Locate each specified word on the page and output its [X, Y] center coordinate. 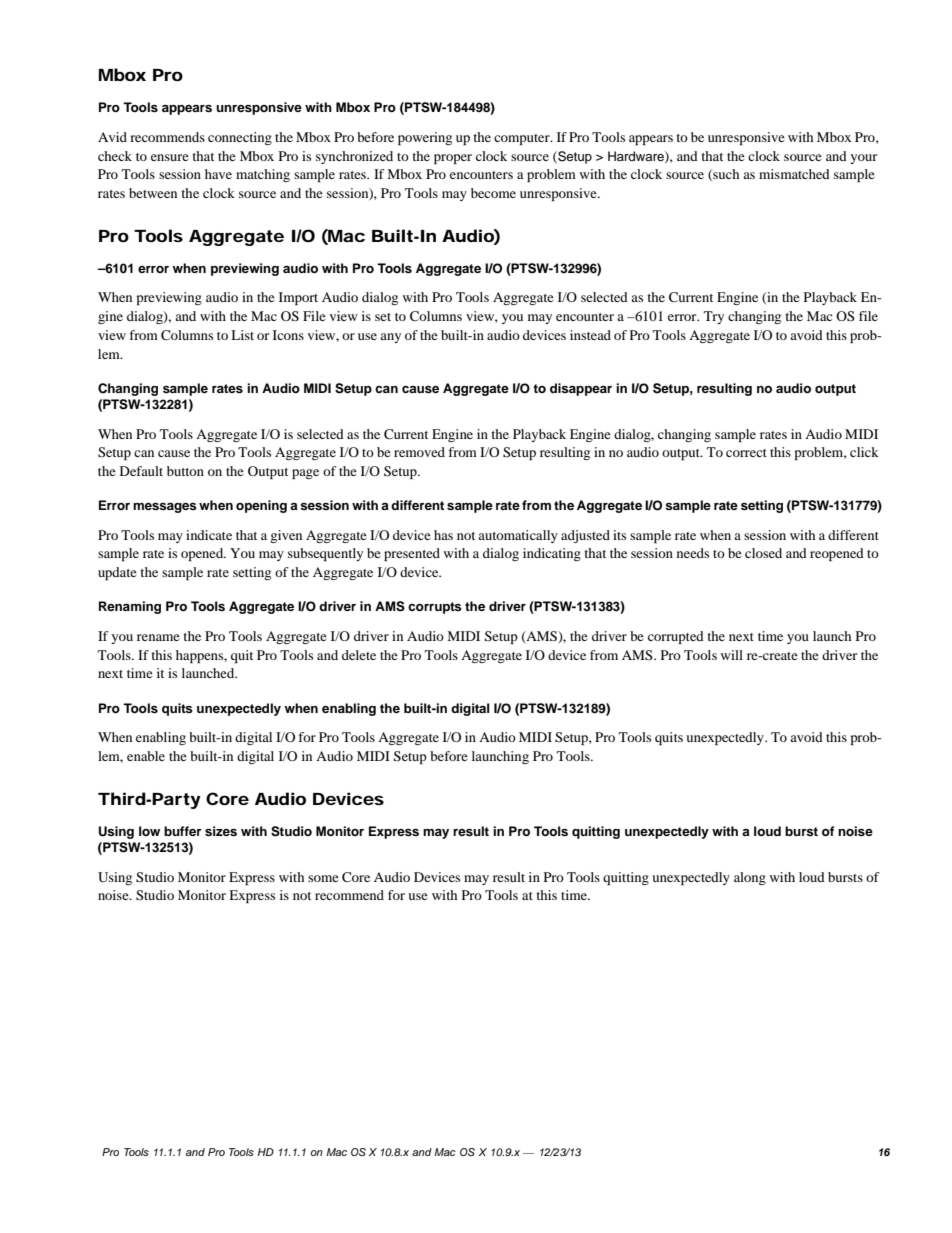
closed [763, 553]
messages [165, 508]
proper [453, 159]
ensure [170, 157]
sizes [221, 831]
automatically [518, 536]
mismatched [794, 174]
